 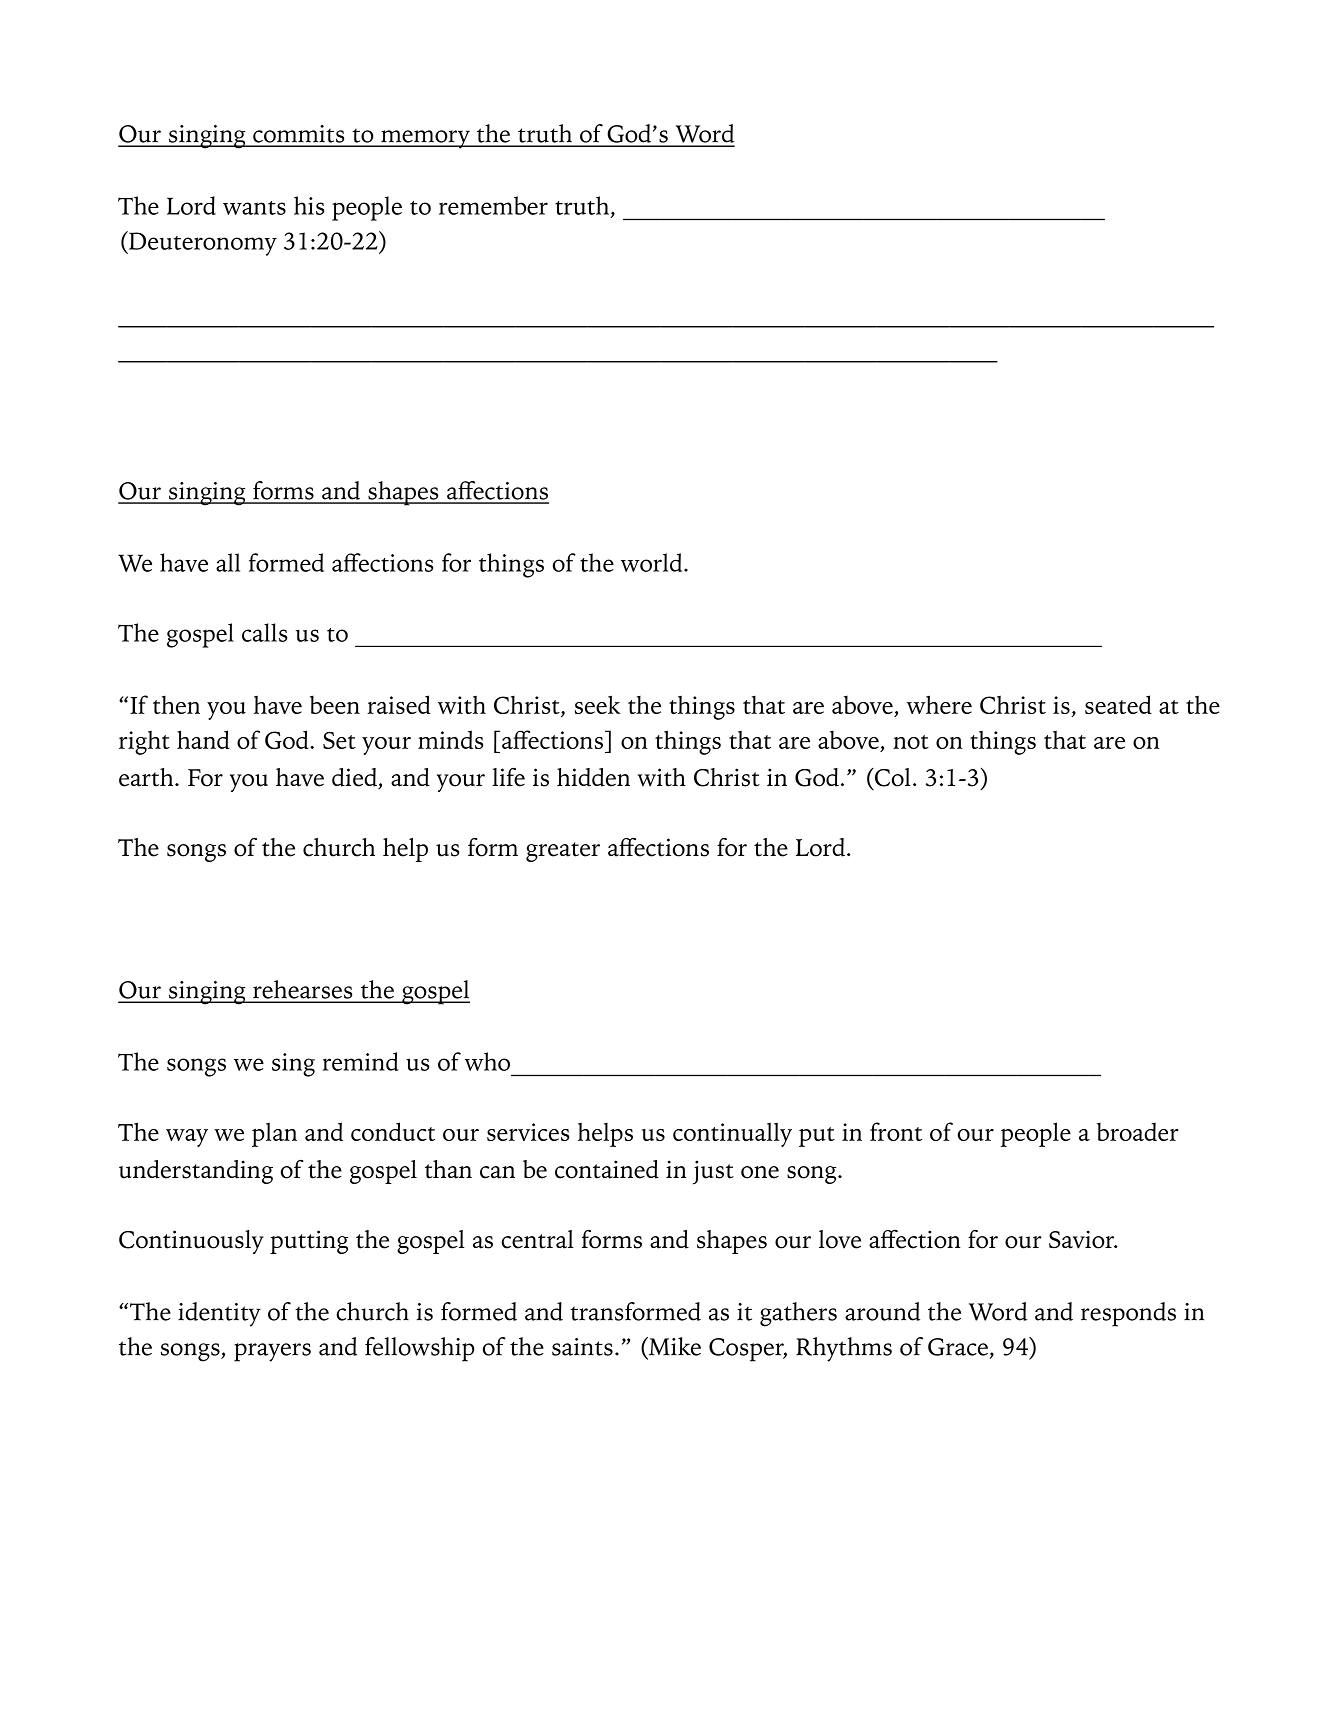 I want to click on wants, so click(x=254, y=208).
